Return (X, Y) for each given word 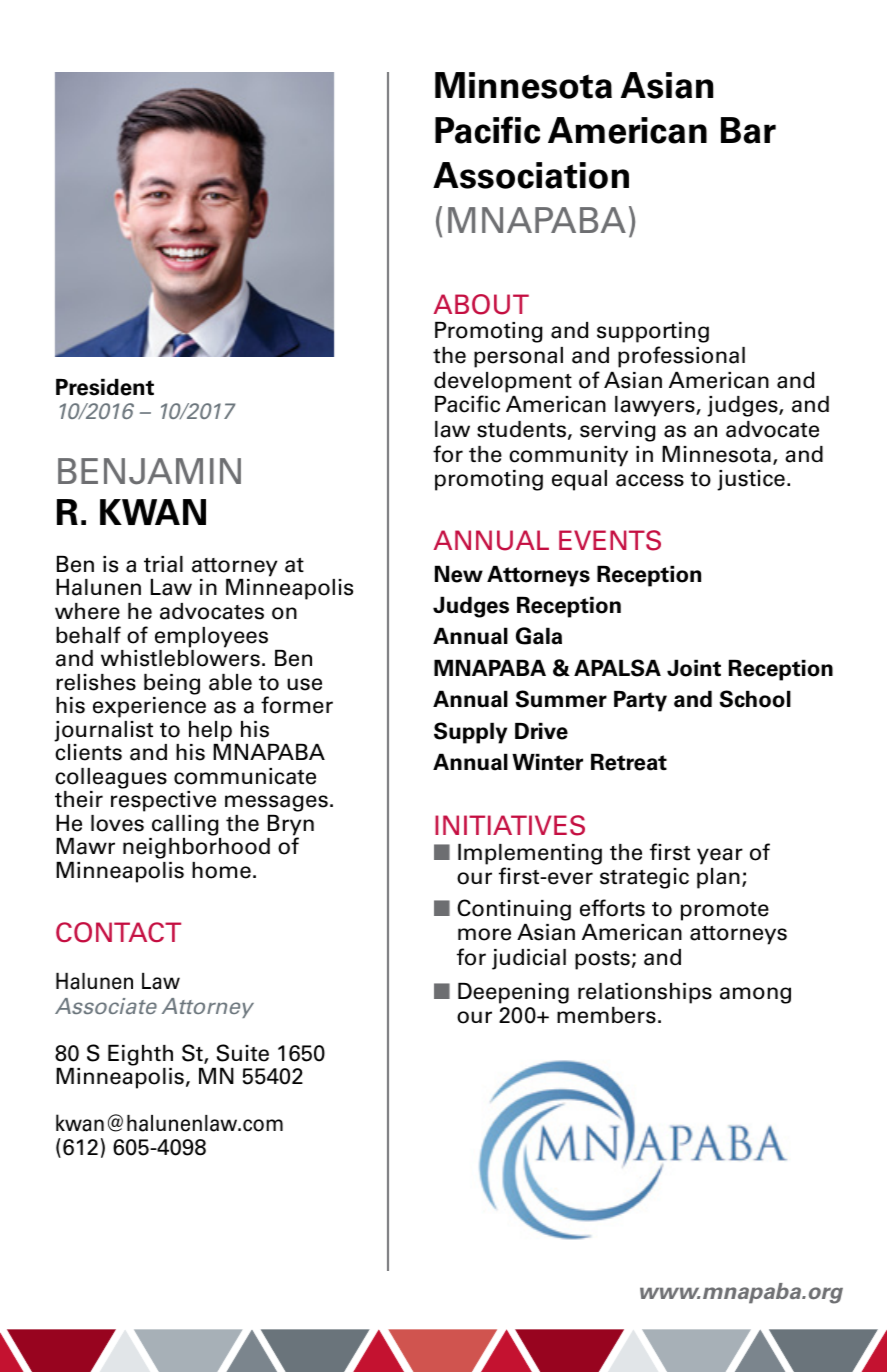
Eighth (140, 1055)
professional (681, 357)
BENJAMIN (149, 471)
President (105, 387)
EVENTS (610, 540)
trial (163, 564)
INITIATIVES (510, 825)
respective (163, 801)
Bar (748, 130)
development (503, 382)
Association (531, 175)
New (459, 574)
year (720, 856)
